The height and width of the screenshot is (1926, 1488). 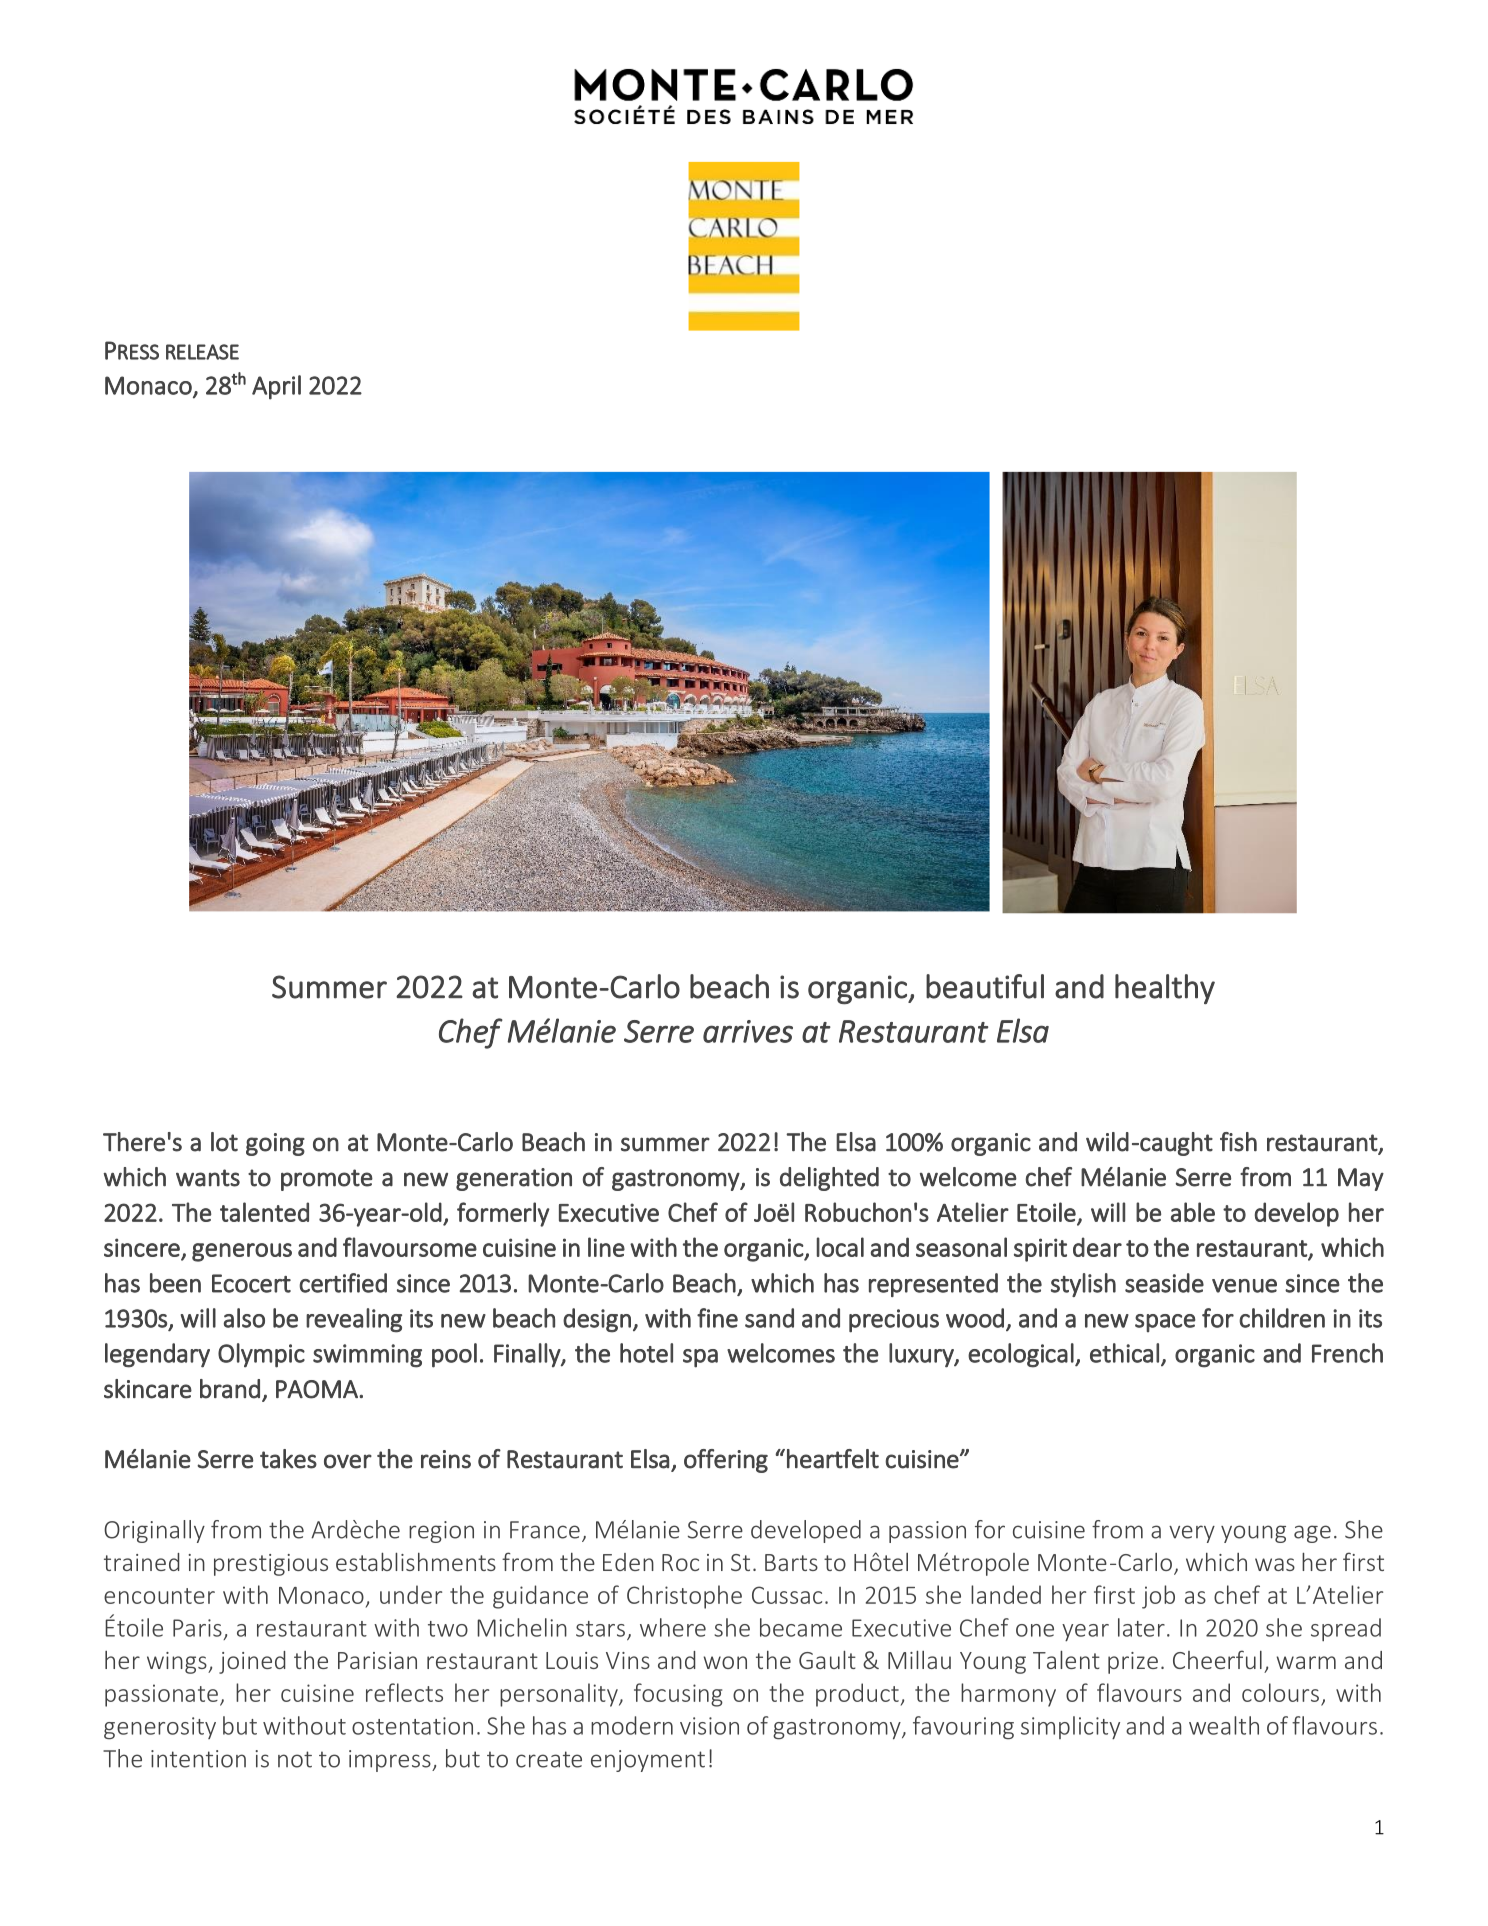 What do you see at coordinates (646, 1353) in the screenshot?
I see `hotel` at bounding box center [646, 1353].
